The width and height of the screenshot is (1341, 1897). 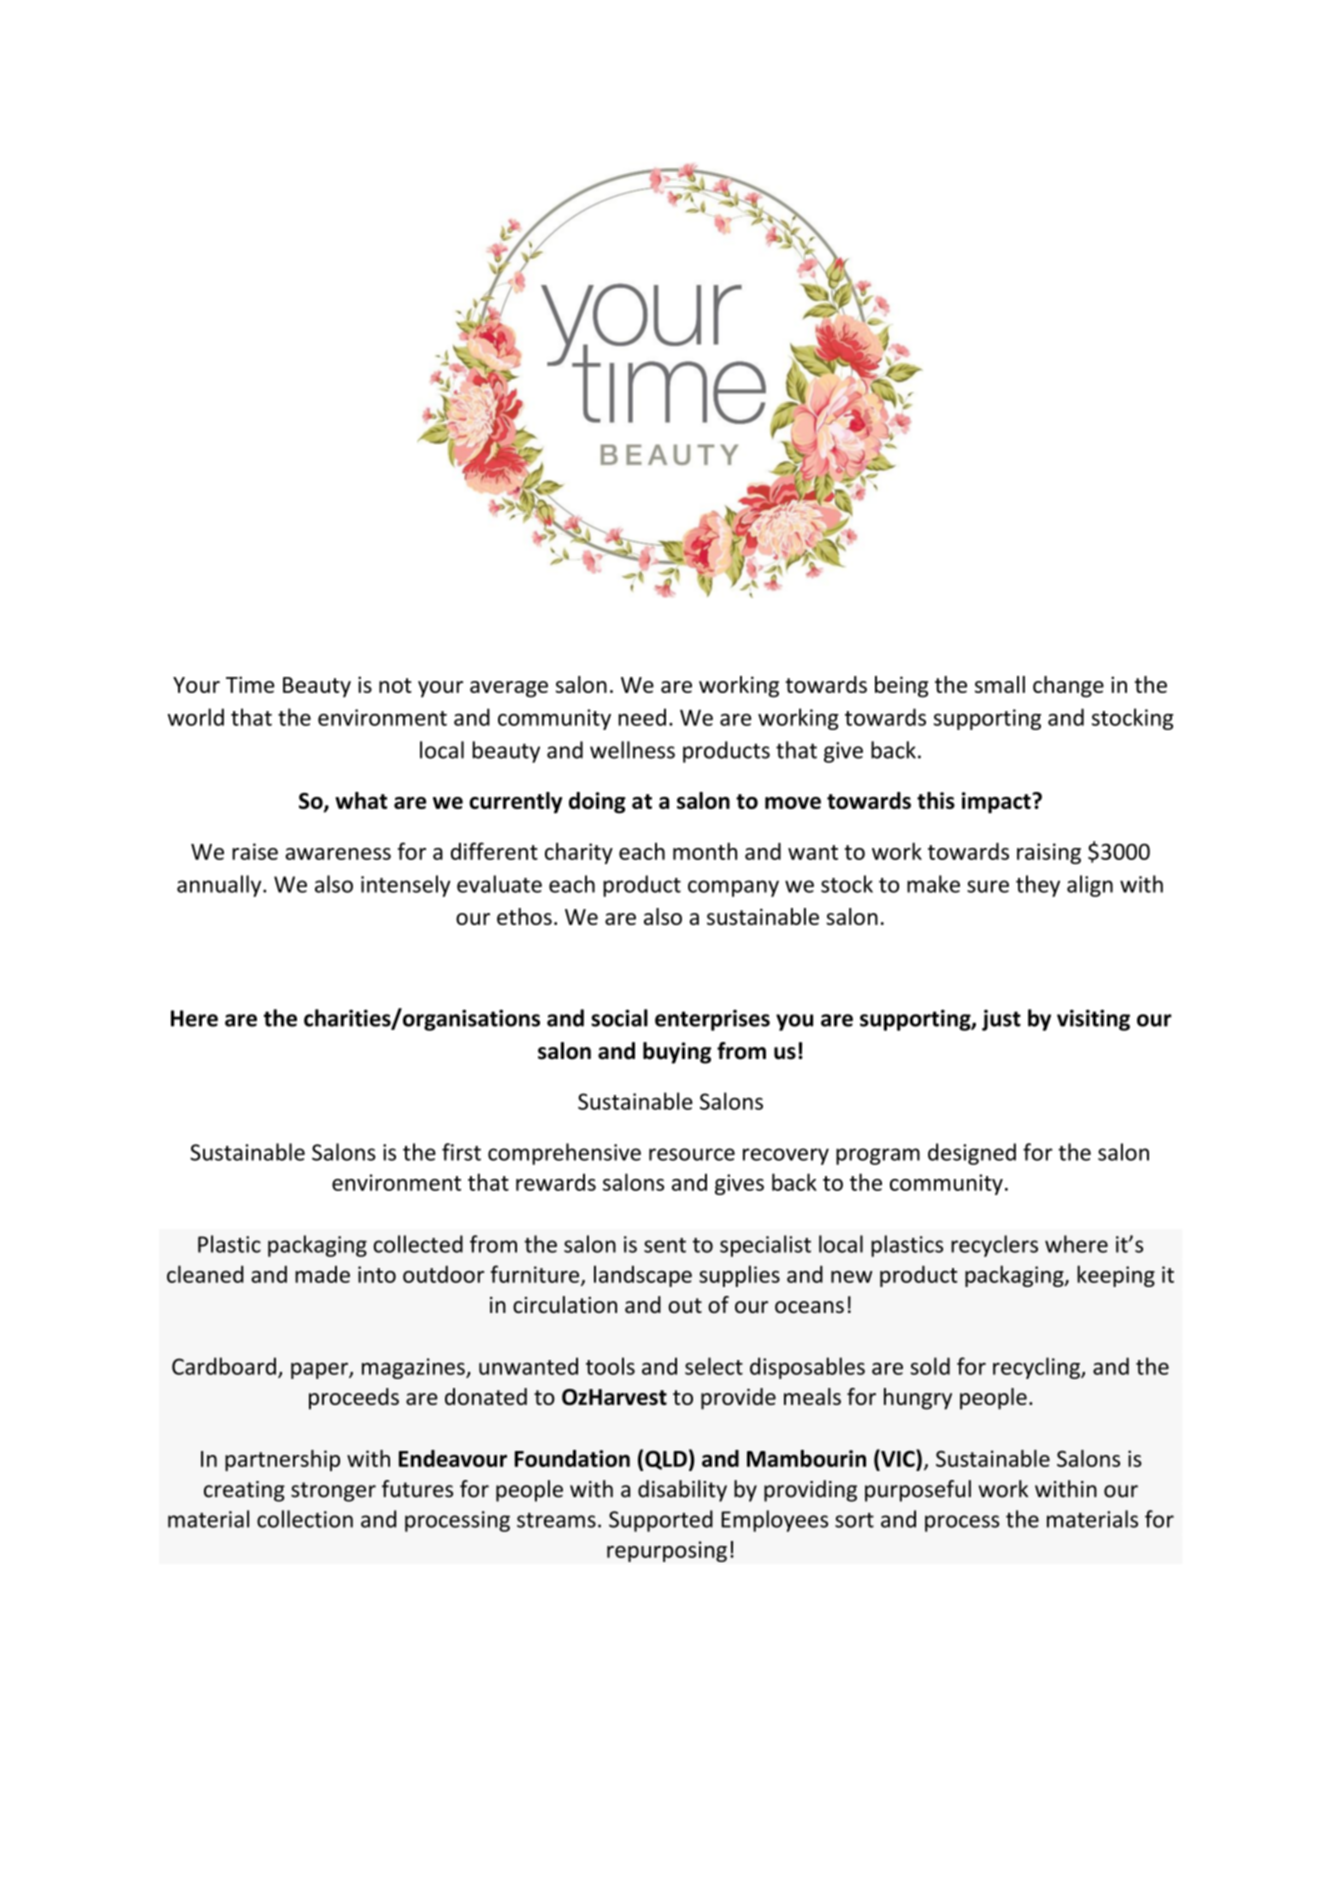 What do you see at coordinates (733, 888) in the screenshot?
I see `company` at bounding box center [733, 888].
